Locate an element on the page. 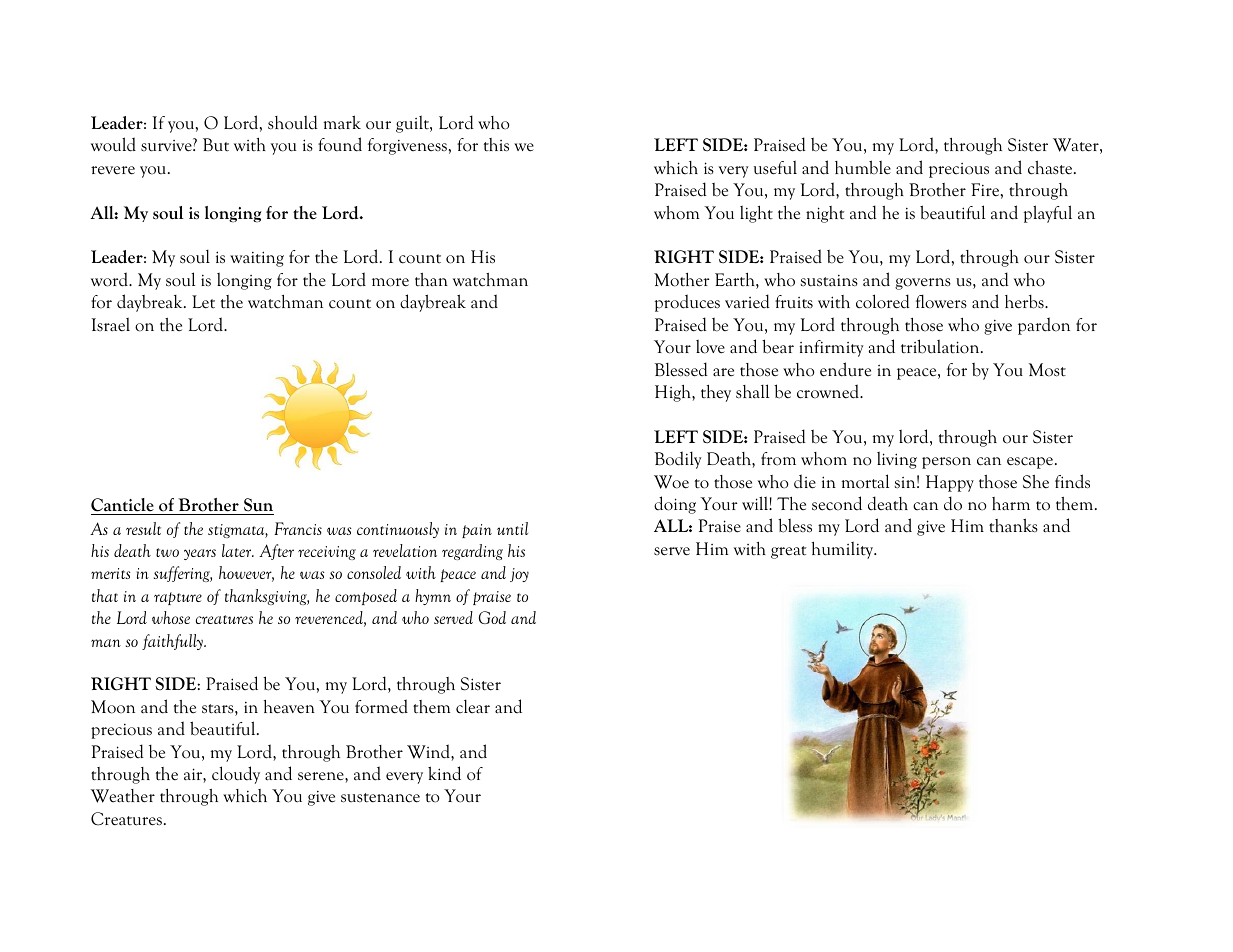 The height and width of the image is (952, 1233). Sun is located at coordinates (258, 506).
